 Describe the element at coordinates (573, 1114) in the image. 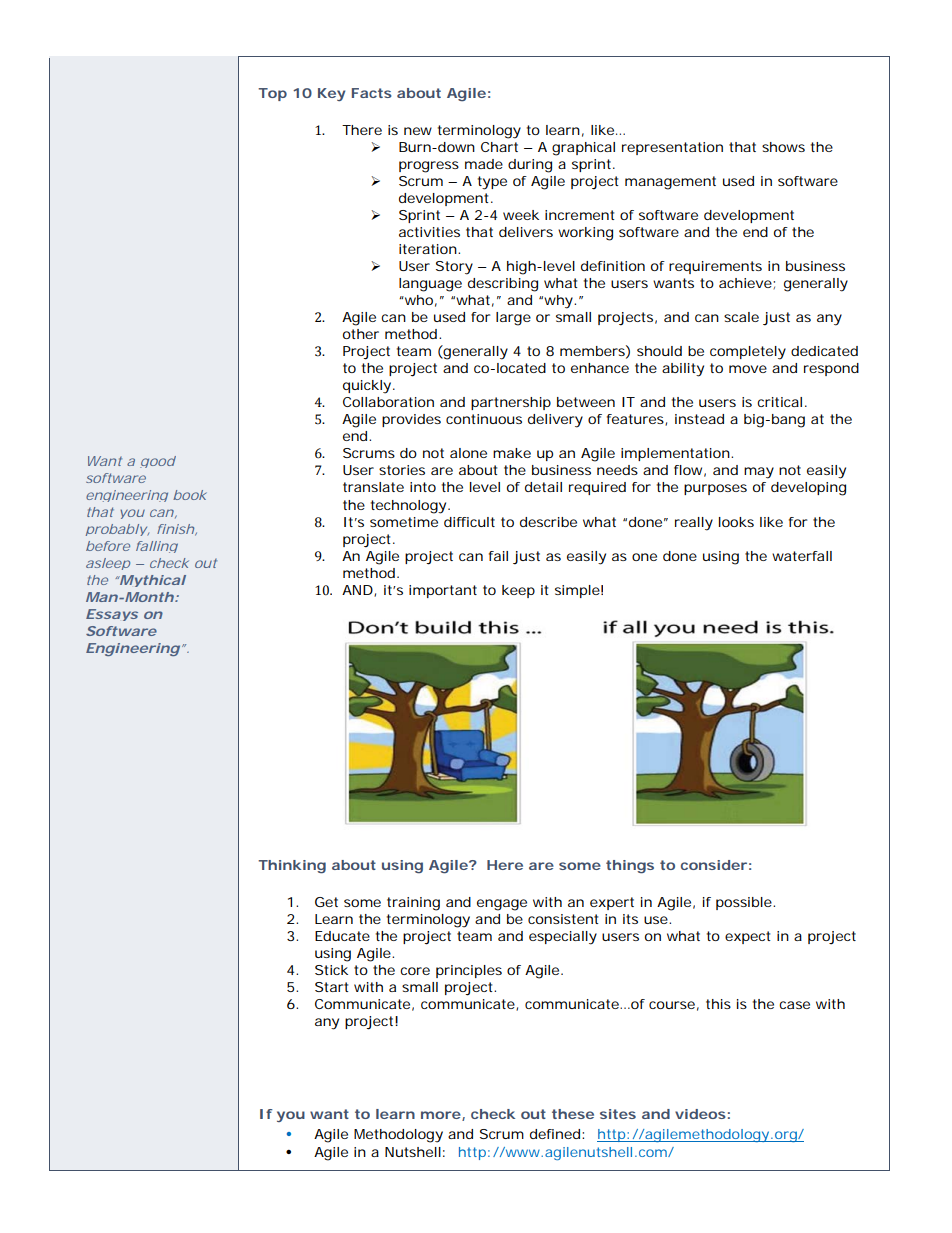

I see `these` at that location.
